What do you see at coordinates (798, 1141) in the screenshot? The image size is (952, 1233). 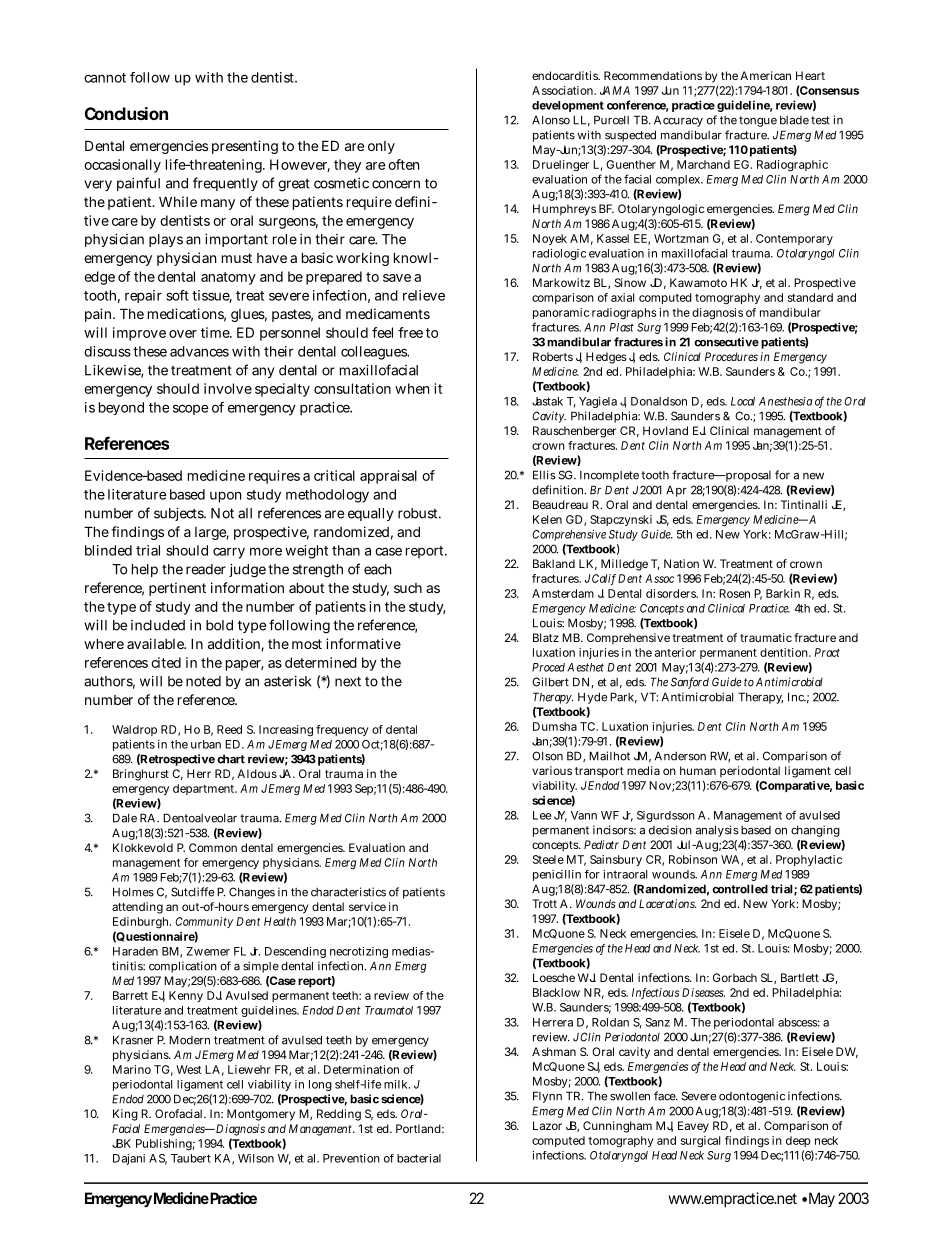 I see `deep` at bounding box center [798, 1141].
